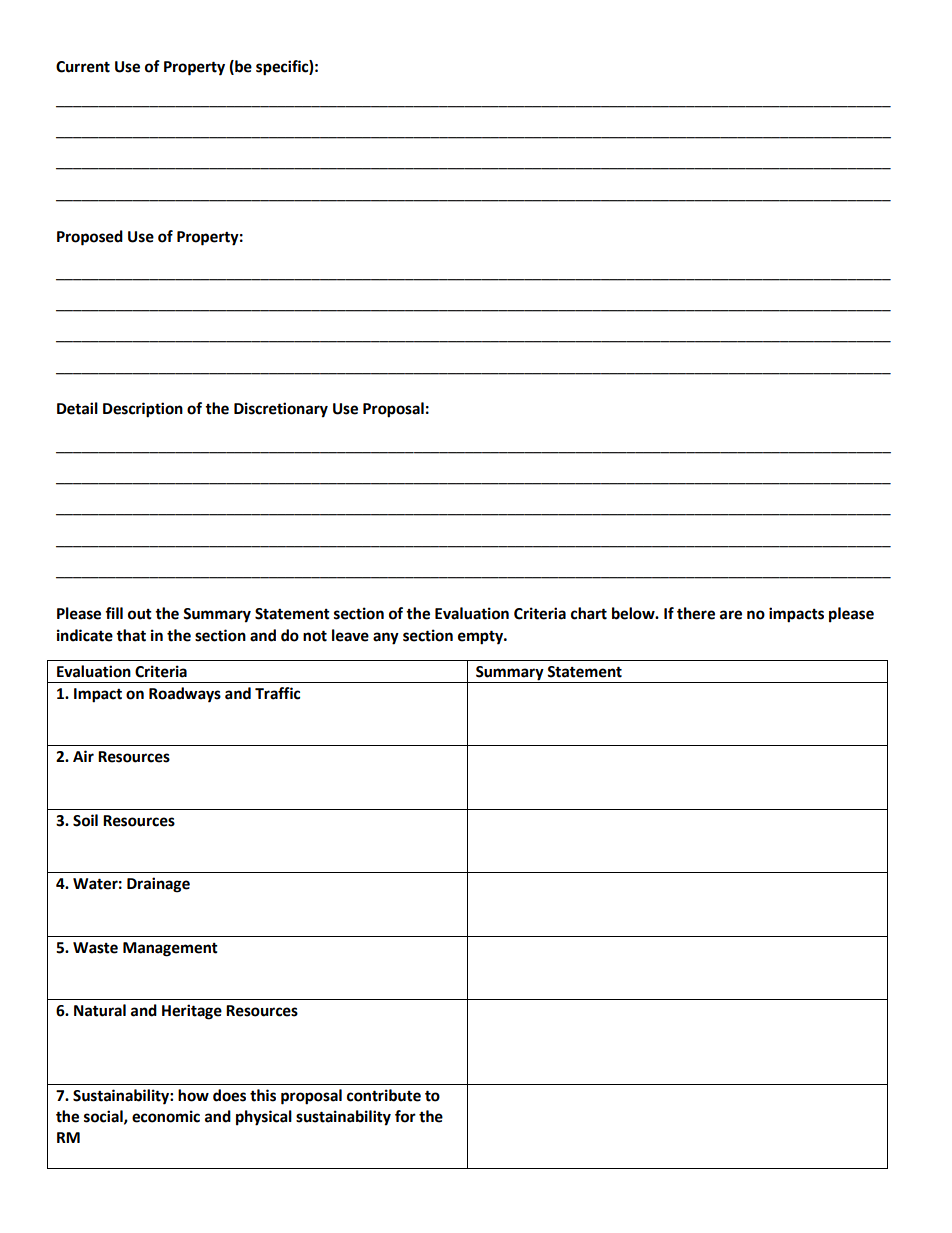 The image size is (952, 1233). I want to click on Description, so click(143, 410).
